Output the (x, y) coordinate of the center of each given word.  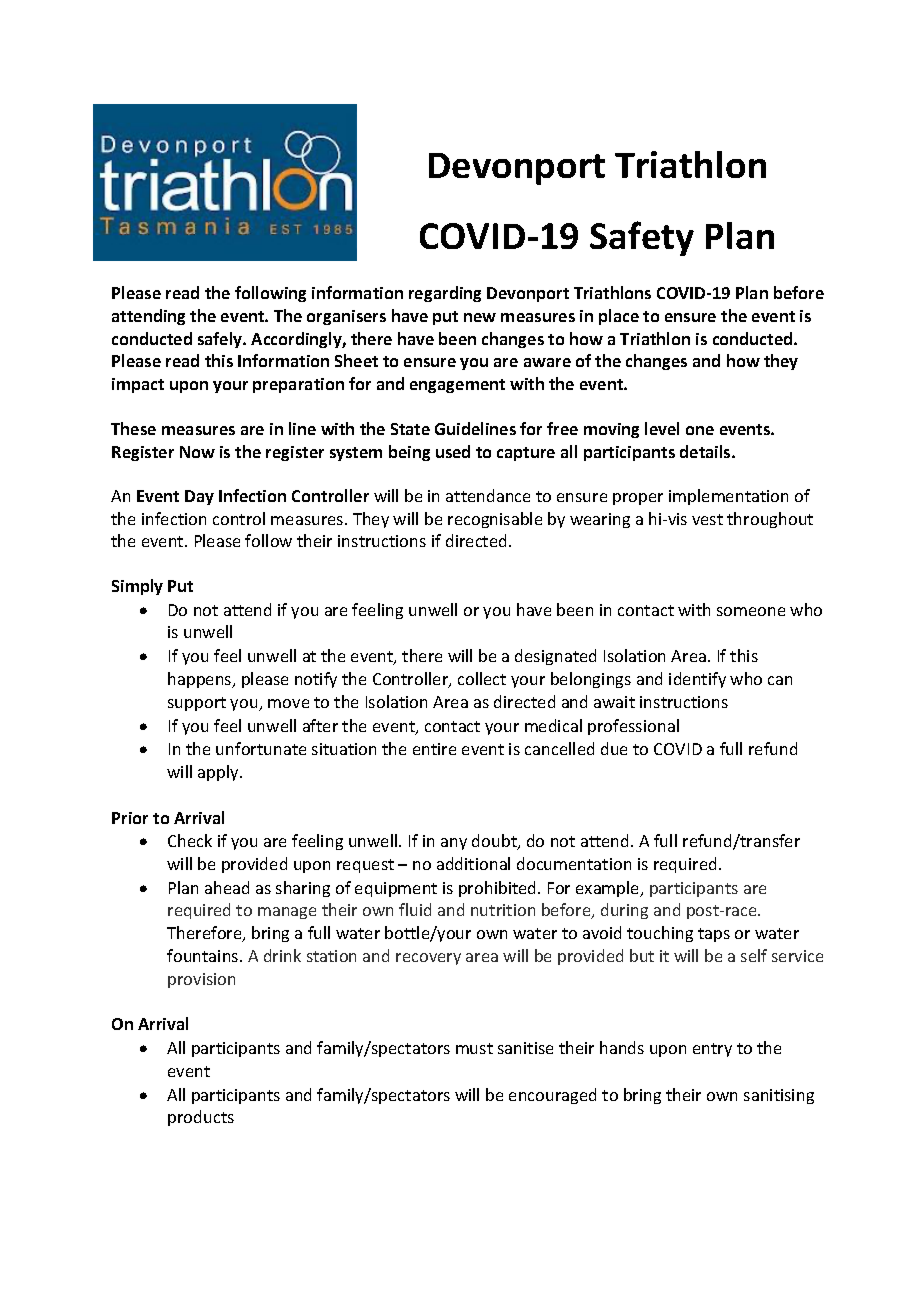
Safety (642, 238)
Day (199, 497)
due (614, 748)
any (454, 844)
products (201, 1118)
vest (707, 519)
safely (221, 340)
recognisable (495, 520)
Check (190, 840)
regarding (445, 294)
